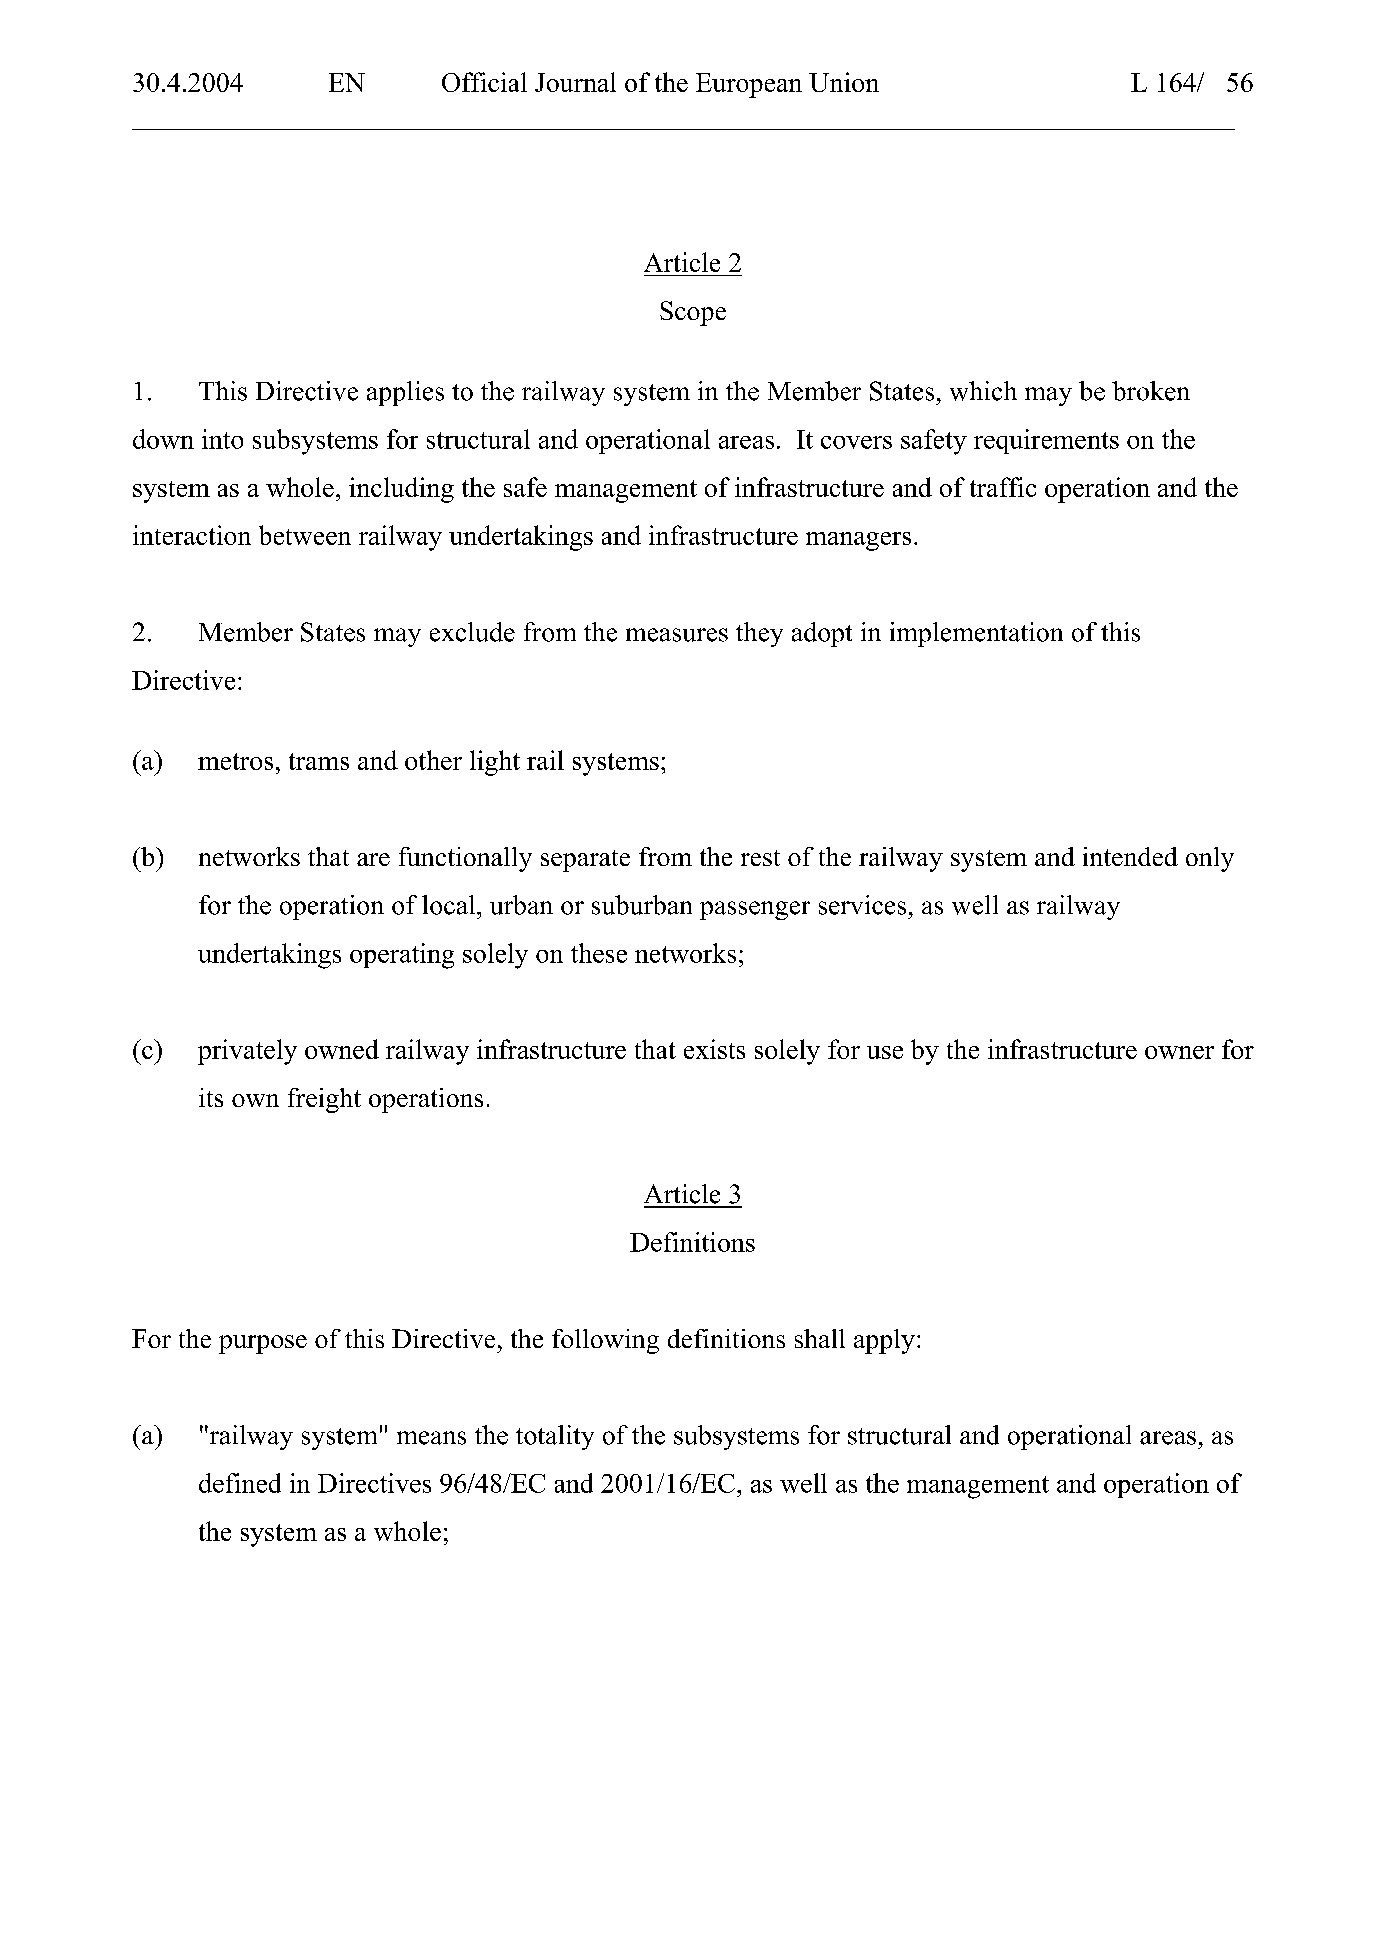  I want to click on defined, so click(240, 1483).
